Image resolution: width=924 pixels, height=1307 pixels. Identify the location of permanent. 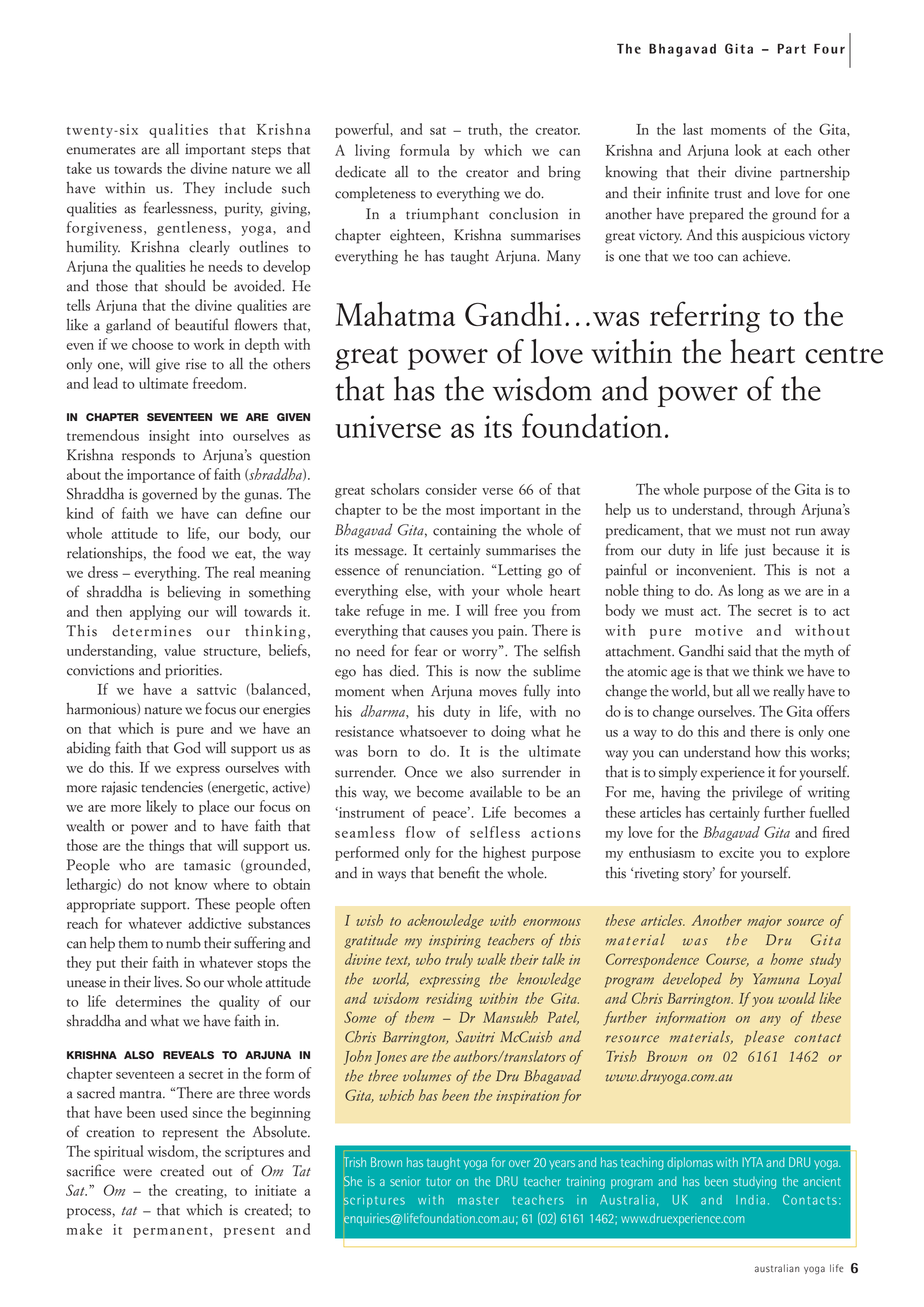
(170, 1232).
